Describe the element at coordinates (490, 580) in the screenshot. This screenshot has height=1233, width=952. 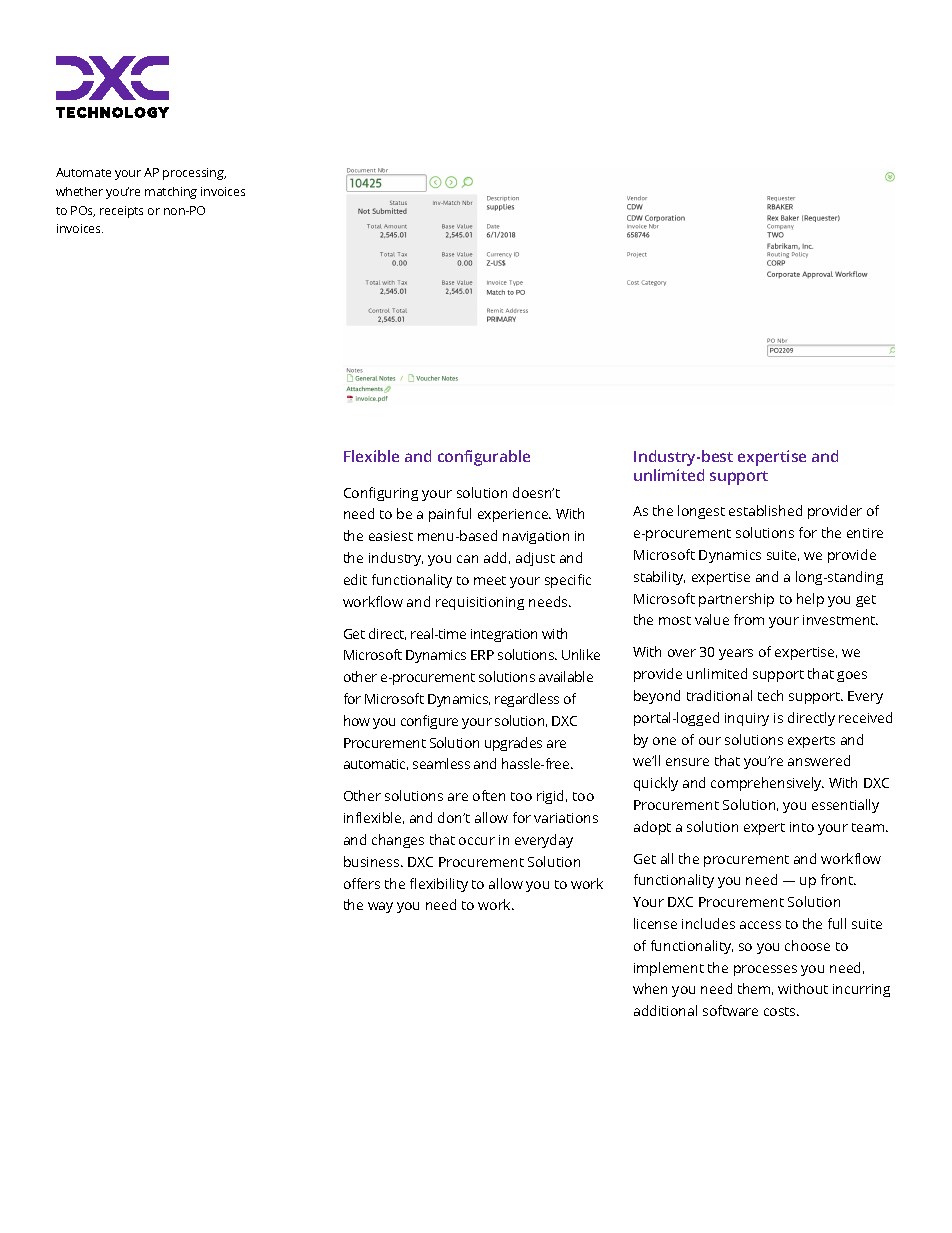
I see `meet` at that location.
